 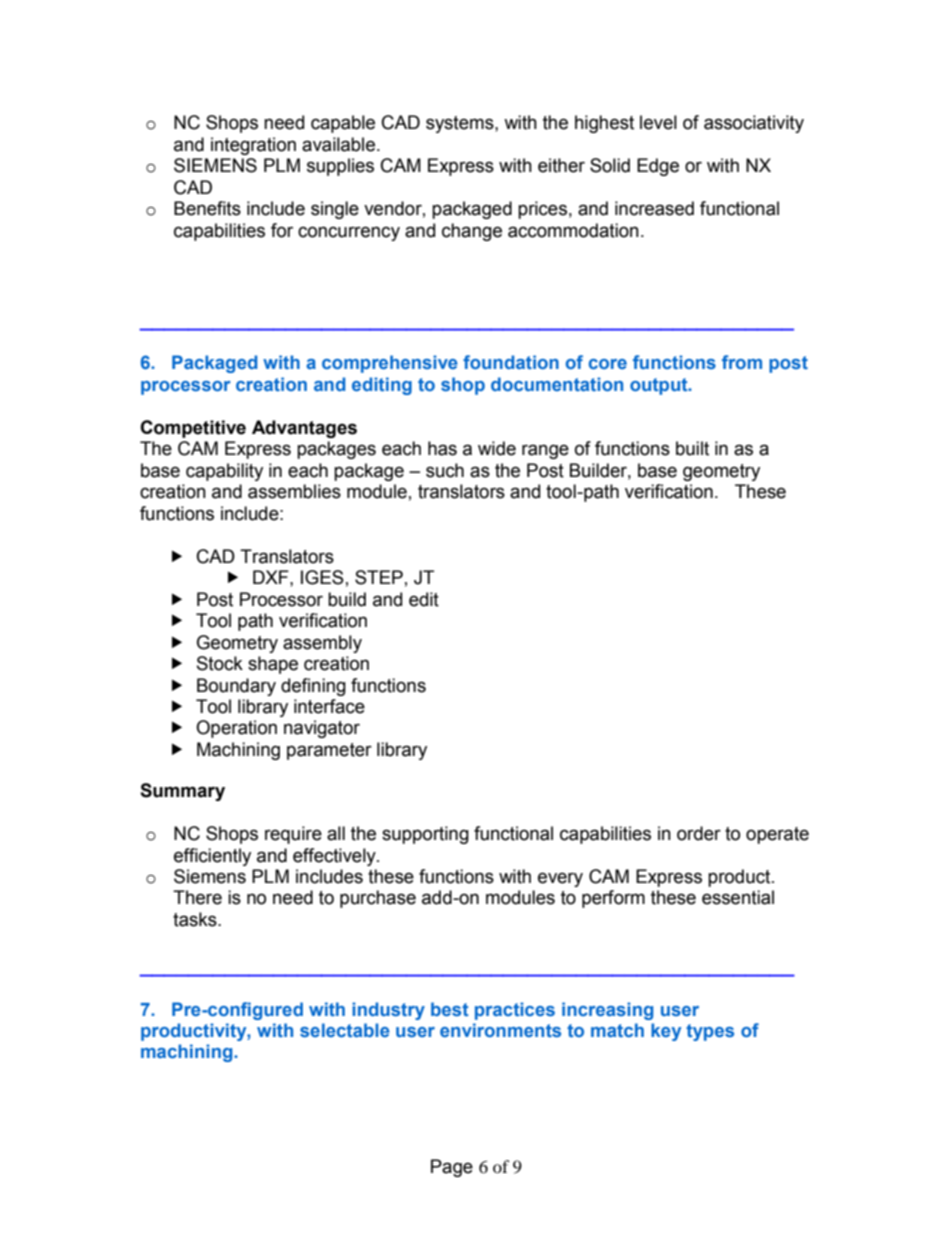 I want to click on order, so click(x=699, y=833).
